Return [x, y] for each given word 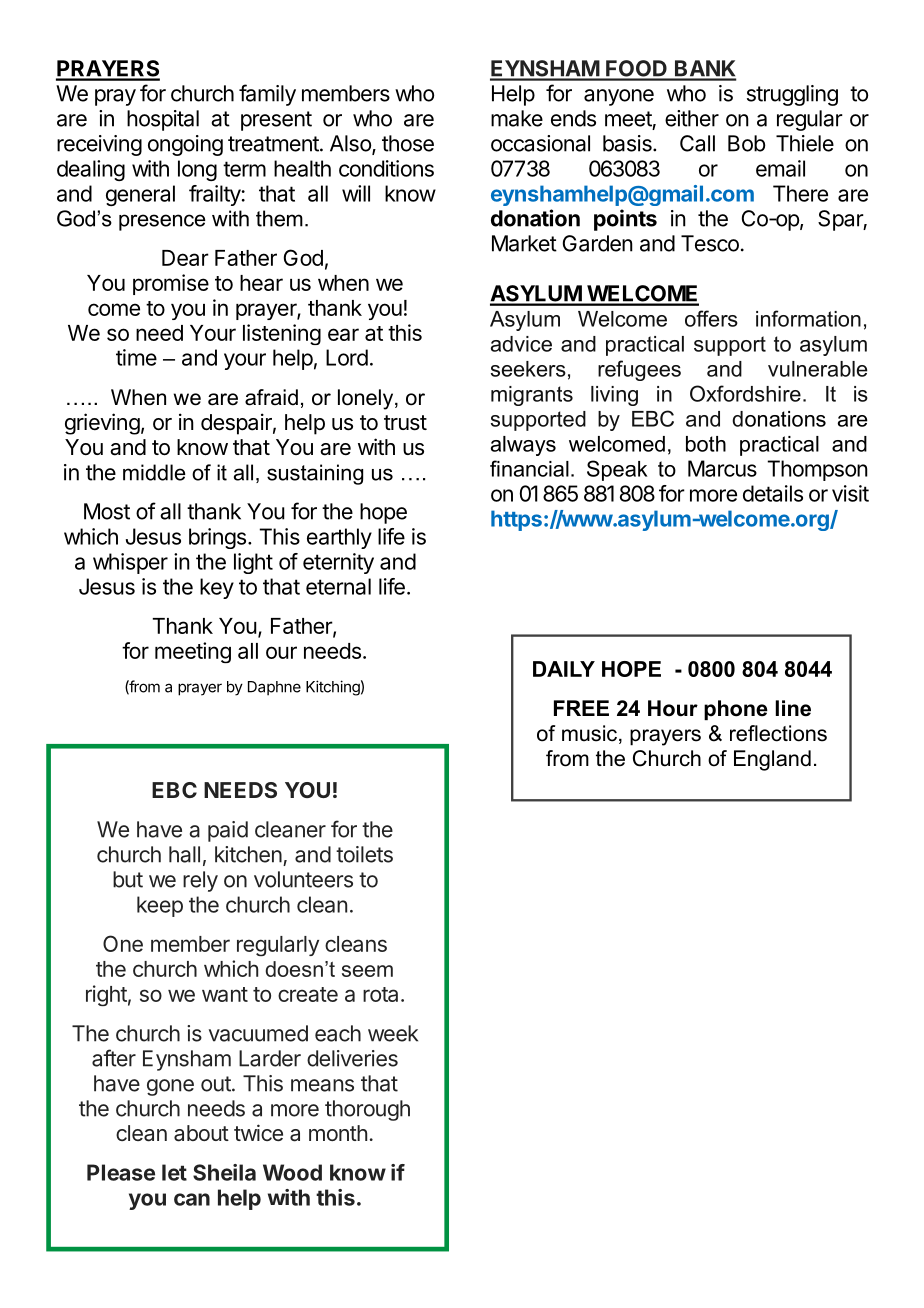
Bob [747, 143]
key [217, 588]
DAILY [564, 669]
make [517, 118]
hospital [163, 120]
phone [736, 710]
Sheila [224, 1172]
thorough [367, 1110]
